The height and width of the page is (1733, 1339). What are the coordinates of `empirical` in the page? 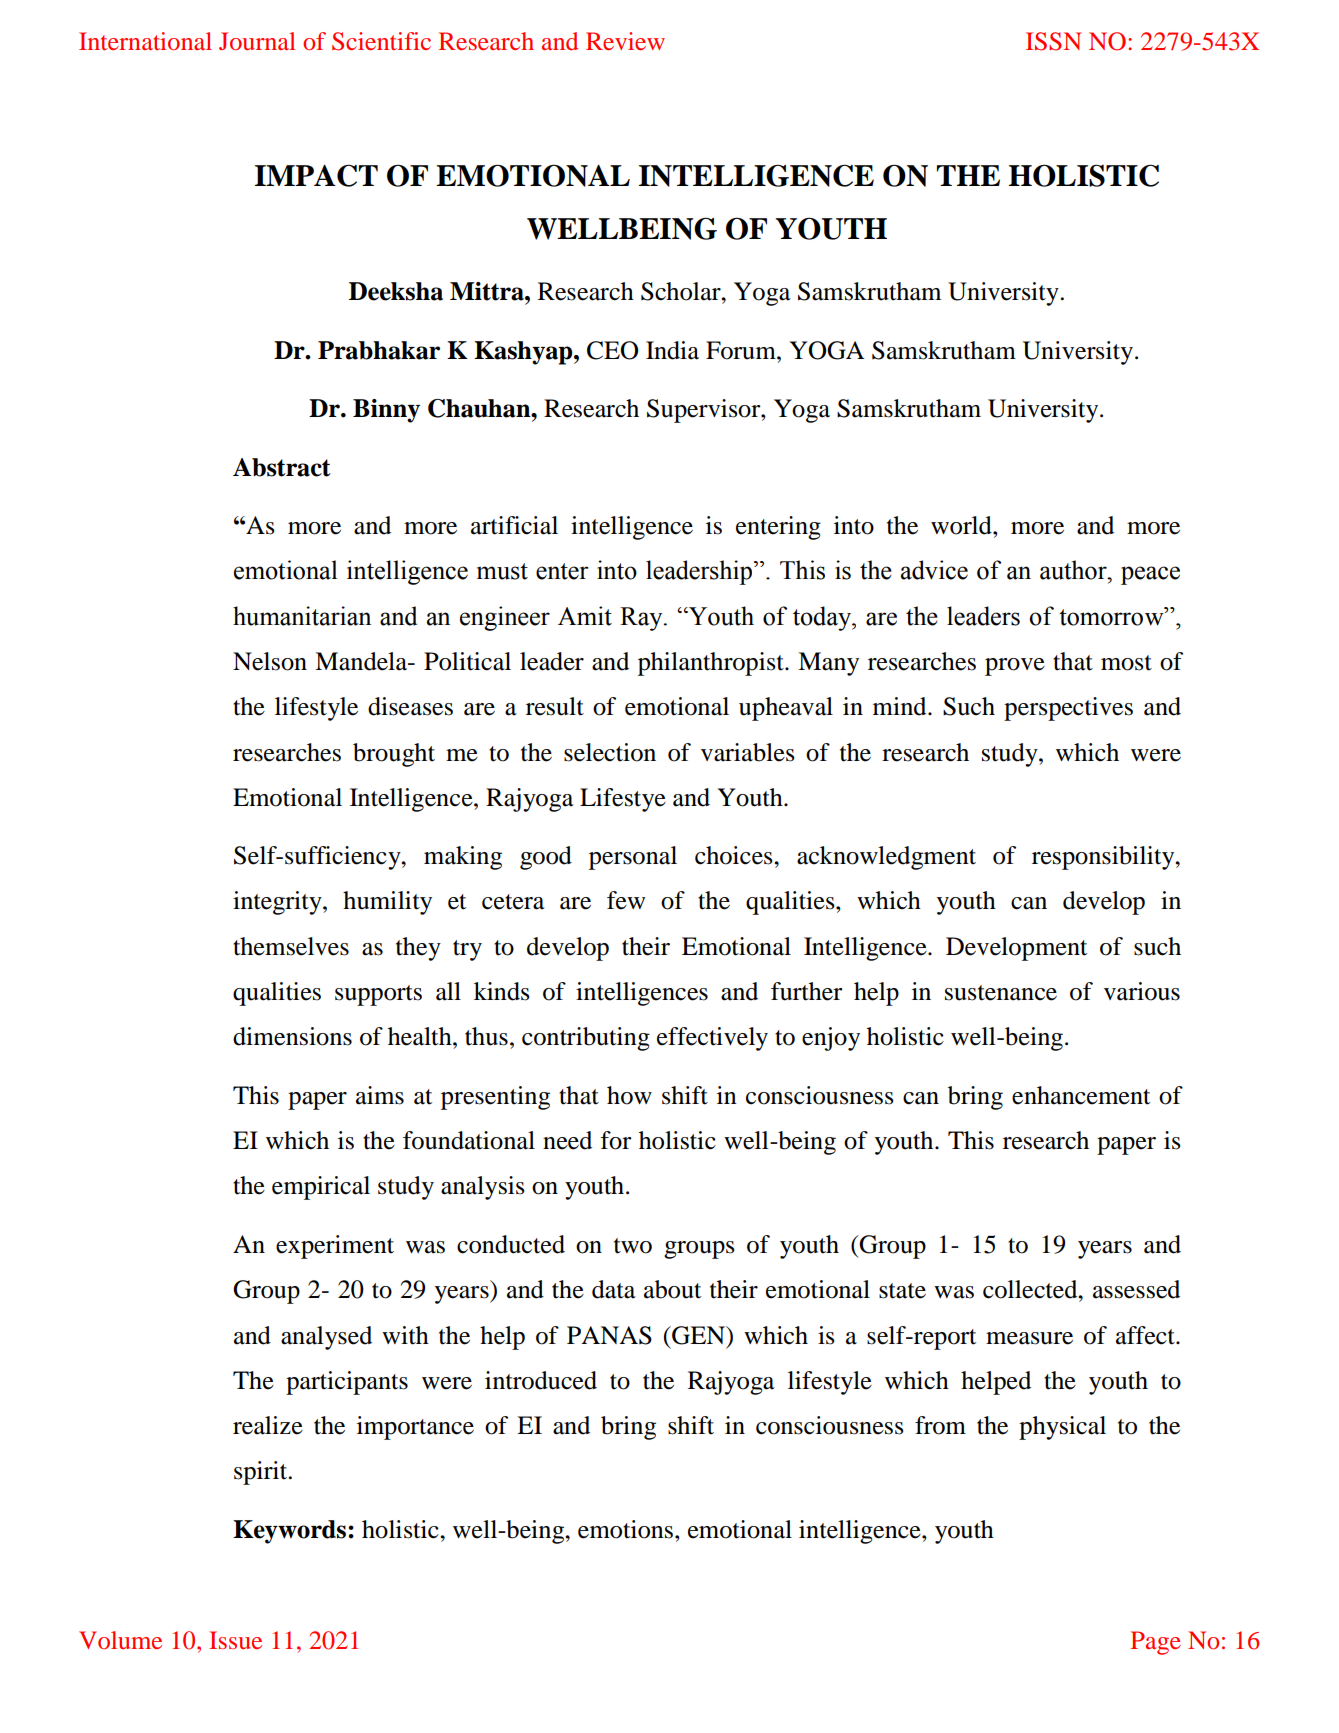 It's located at (321, 1188).
